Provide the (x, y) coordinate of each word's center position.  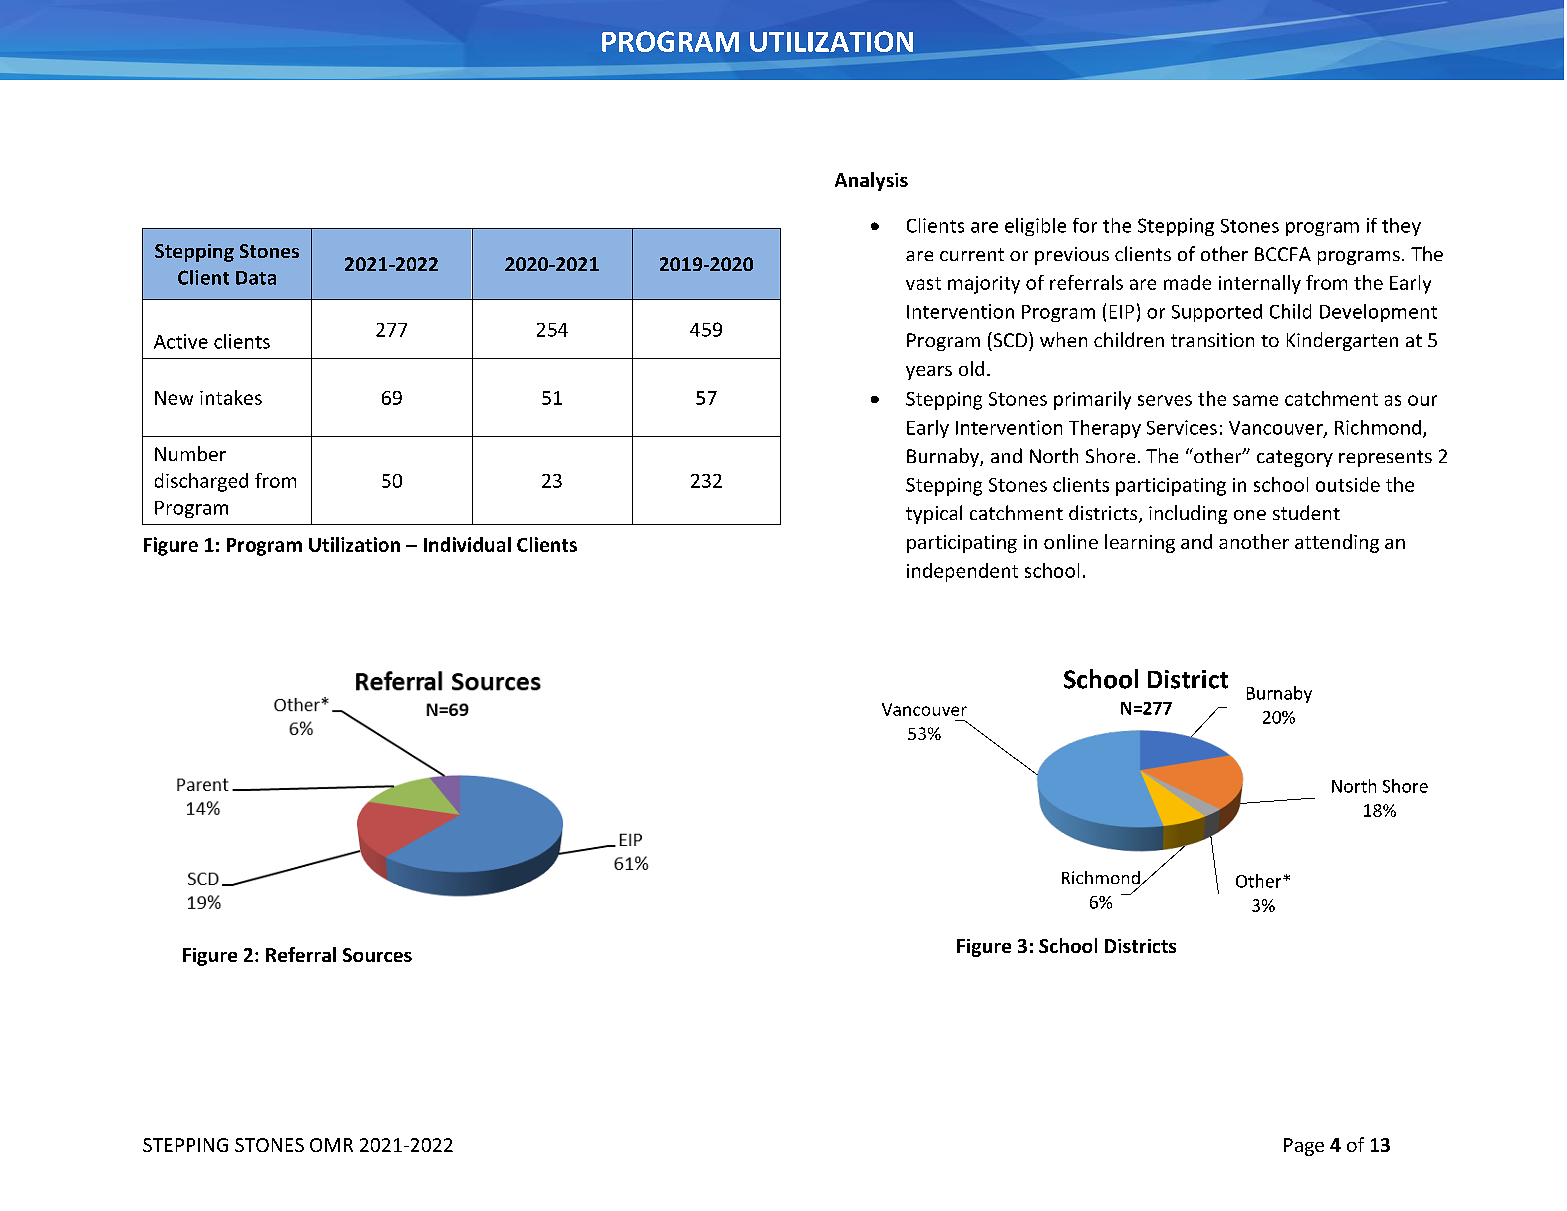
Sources (377, 955)
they (1401, 227)
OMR (331, 1145)
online (1071, 541)
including (1188, 514)
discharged (201, 482)
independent (962, 572)
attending (1337, 543)
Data (256, 278)
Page (1304, 1147)
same (1255, 400)
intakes (231, 397)
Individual (467, 544)
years (929, 373)
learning (1140, 543)
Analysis (871, 181)
